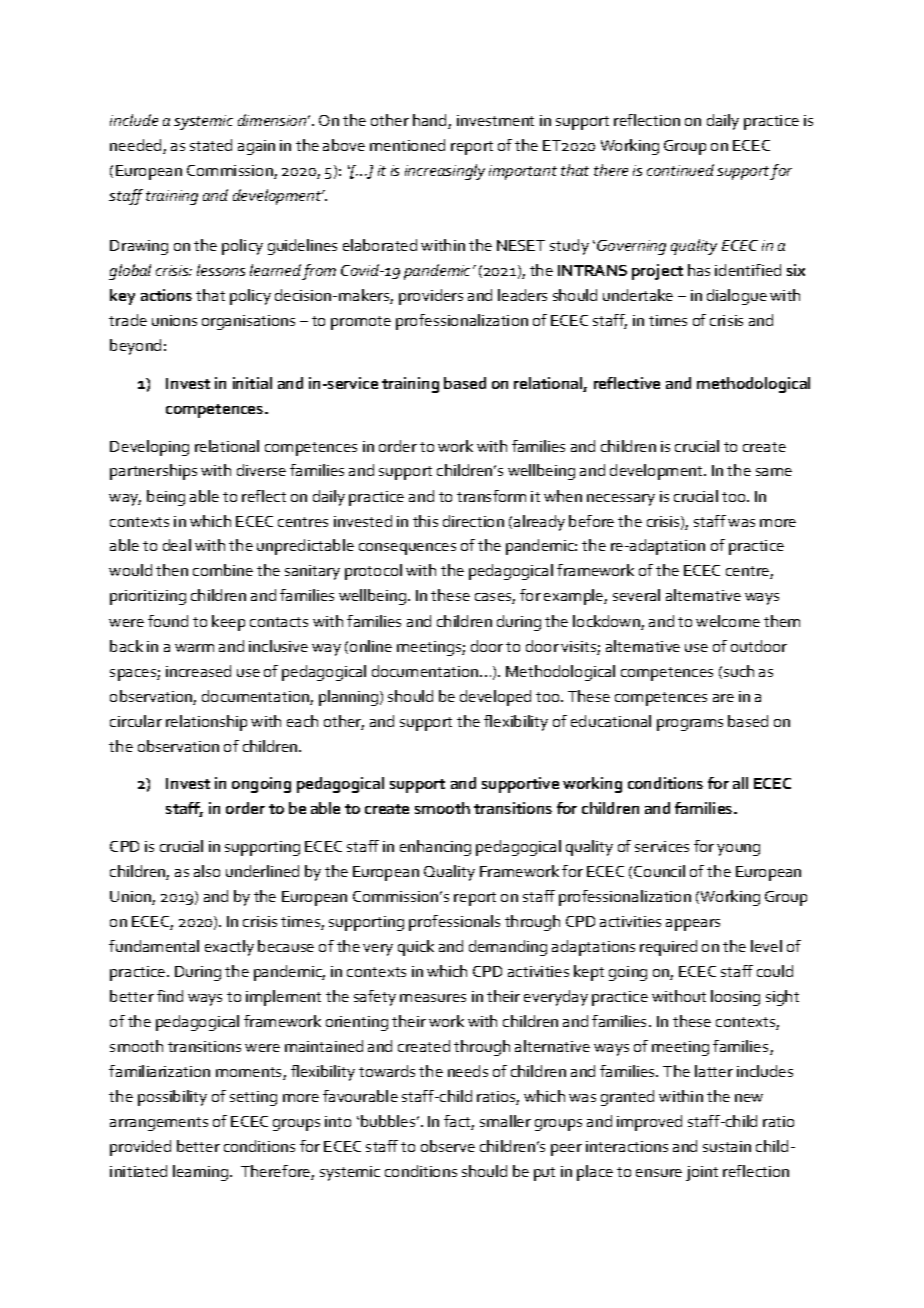 The height and width of the screenshot is (1308, 924). Describe the element at coordinates (177, 545) in the screenshot. I see `deal` at that location.
